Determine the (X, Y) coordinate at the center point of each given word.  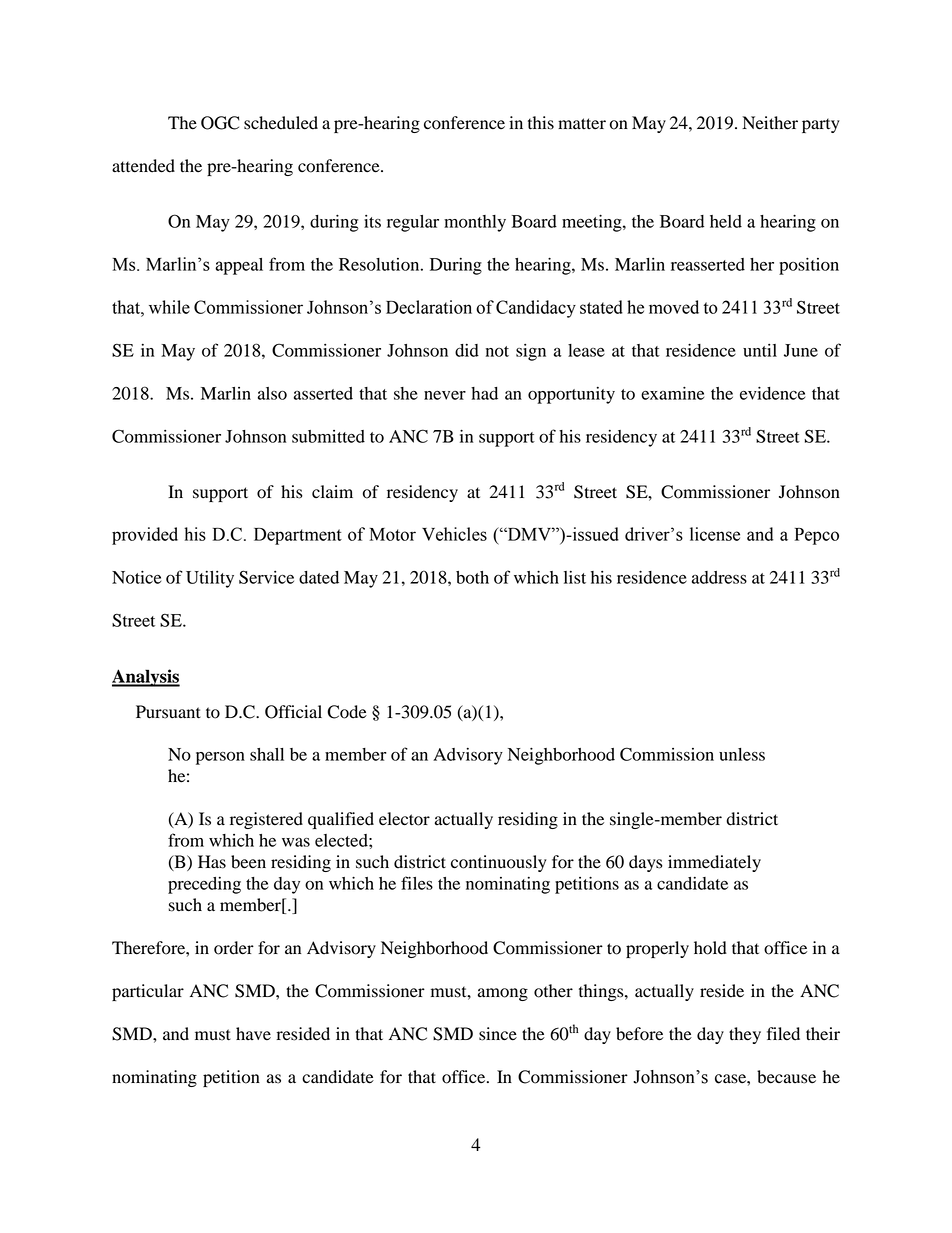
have (253, 1034)
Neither (770, 123)
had (484, 393)
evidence (772, 393)
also (272, 393)
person (220, 758)
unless (742, 754)
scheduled (281, 123)
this (541, 123)
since (498, 1034)
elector (404, 819)
